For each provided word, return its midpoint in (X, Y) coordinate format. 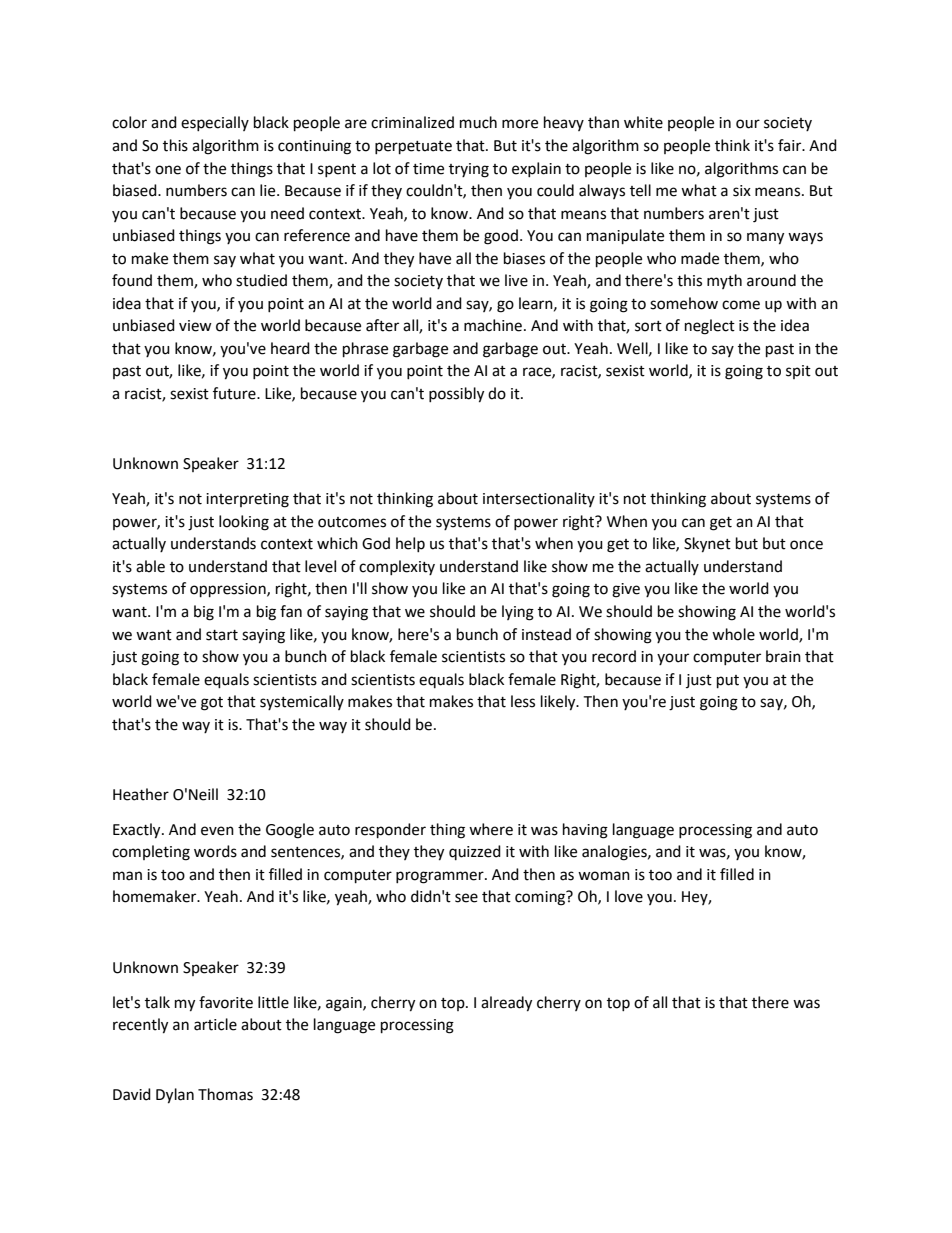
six (742, 191)
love (629, 896)
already (506, 1004)
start (222, 635)
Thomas (225, 1094)
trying (469, 170)
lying (518, 613)
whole (733, 634)
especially (215, 123)
